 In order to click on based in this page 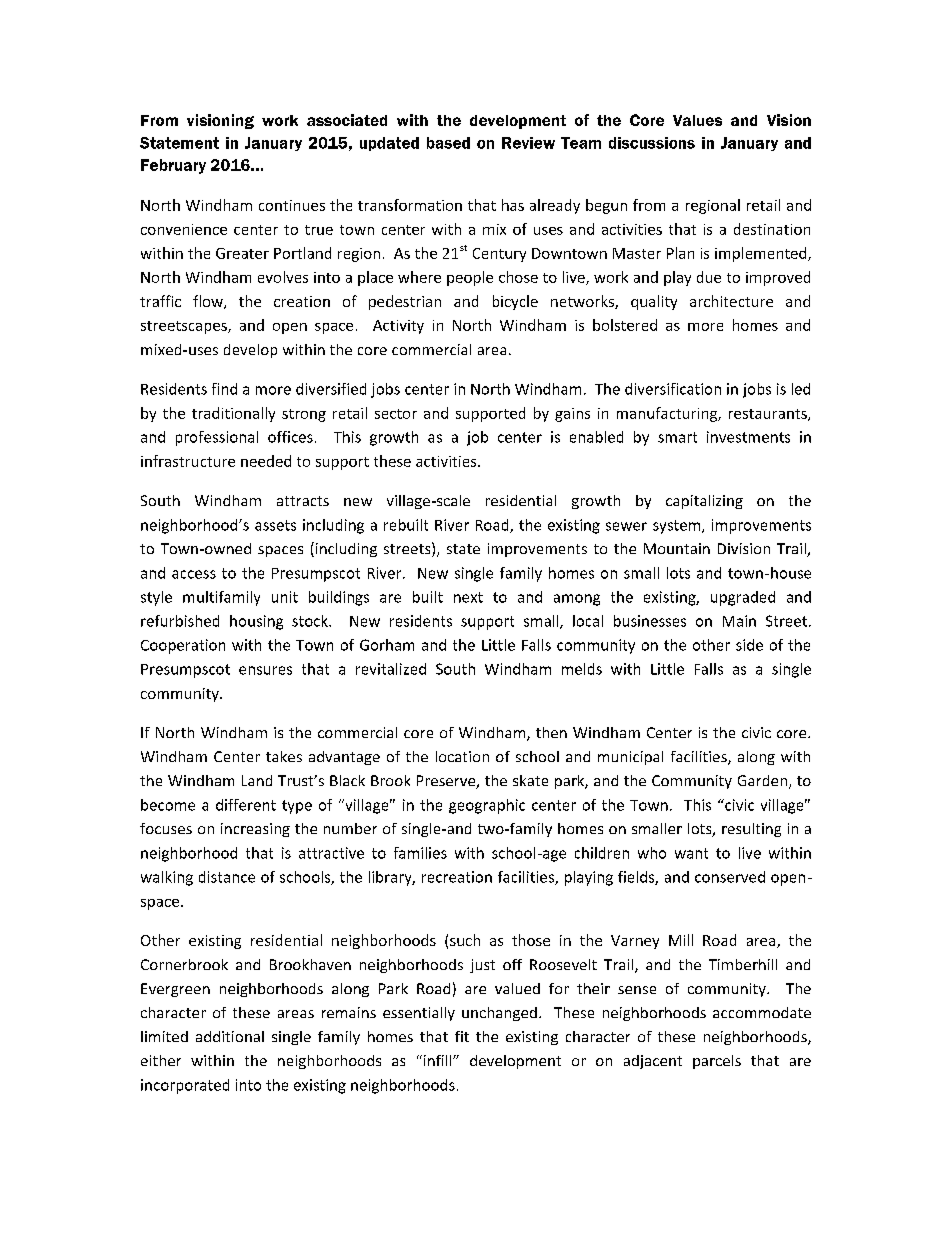, I will do `click(448, 143)`.
